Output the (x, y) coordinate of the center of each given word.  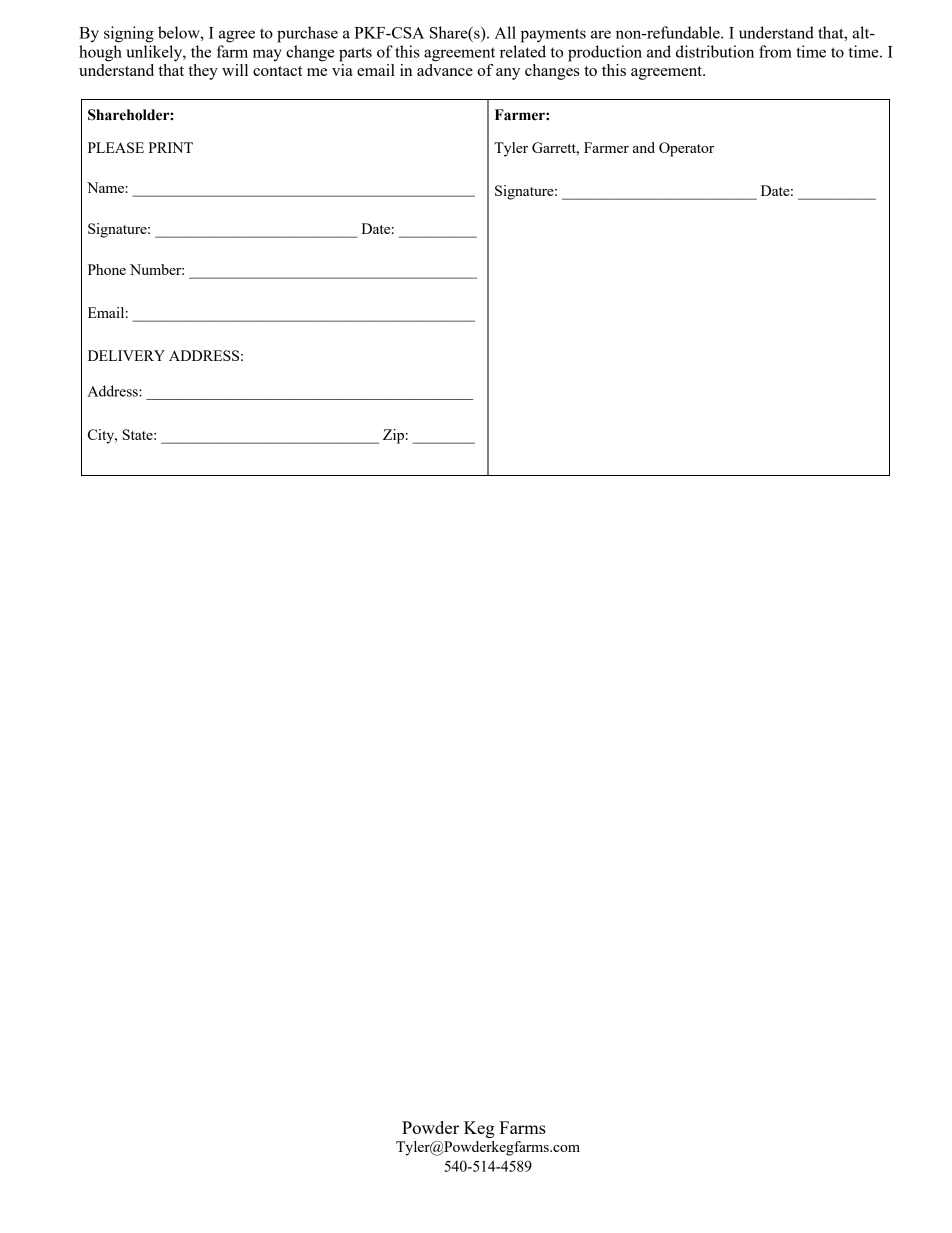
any (508, 74)
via (342, 70)
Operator (686, 149)
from (775, 51)
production (605, 53)
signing (129, 34)
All (505, 32)
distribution (715, 51)
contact (278, 71)
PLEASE (116, 147)
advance (445, 70)
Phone (107, 269)
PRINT (170, 147)
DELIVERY (126, 355)
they (203, 72)
